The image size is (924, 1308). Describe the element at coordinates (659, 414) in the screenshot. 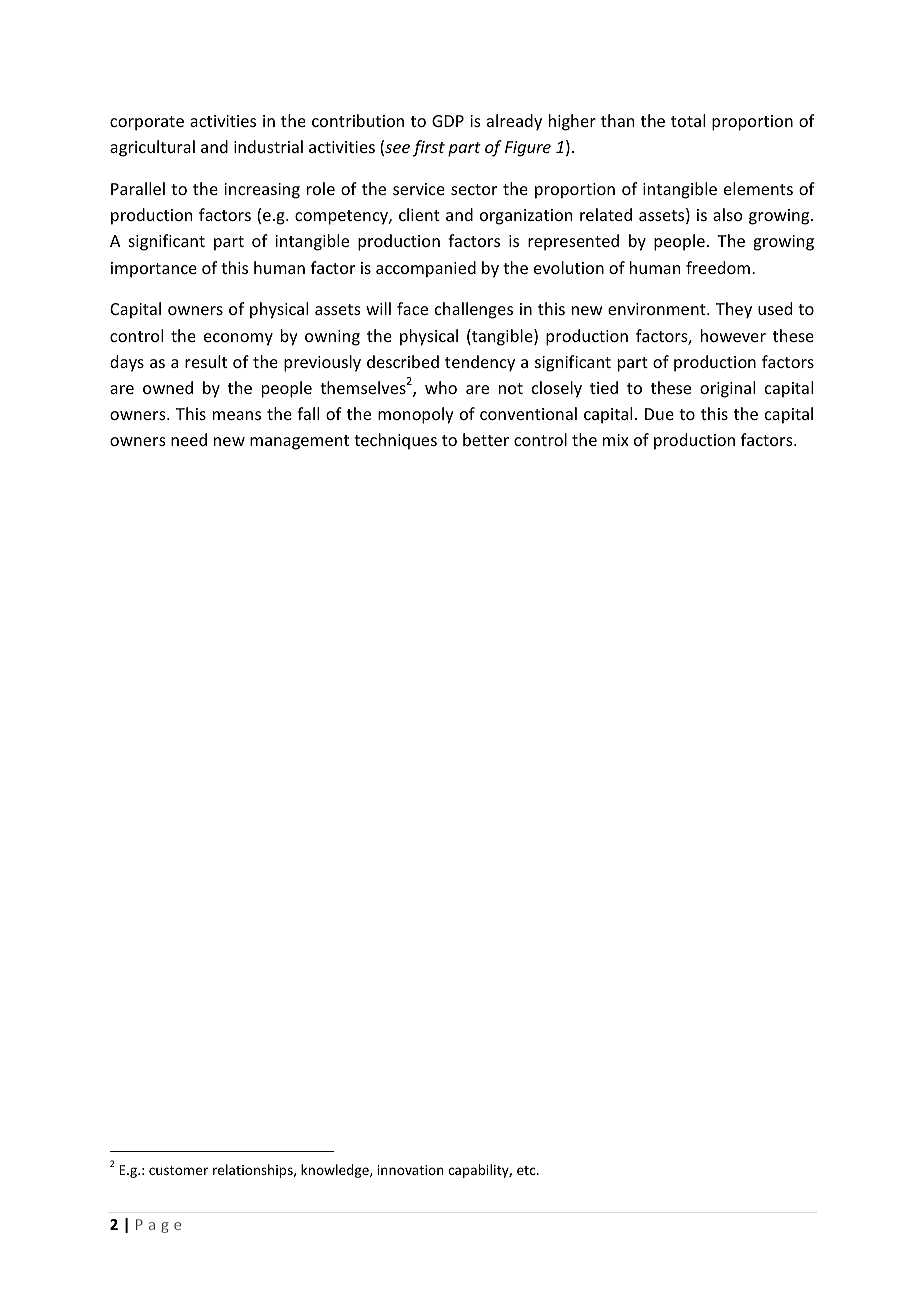

I see `Due` at that location.
